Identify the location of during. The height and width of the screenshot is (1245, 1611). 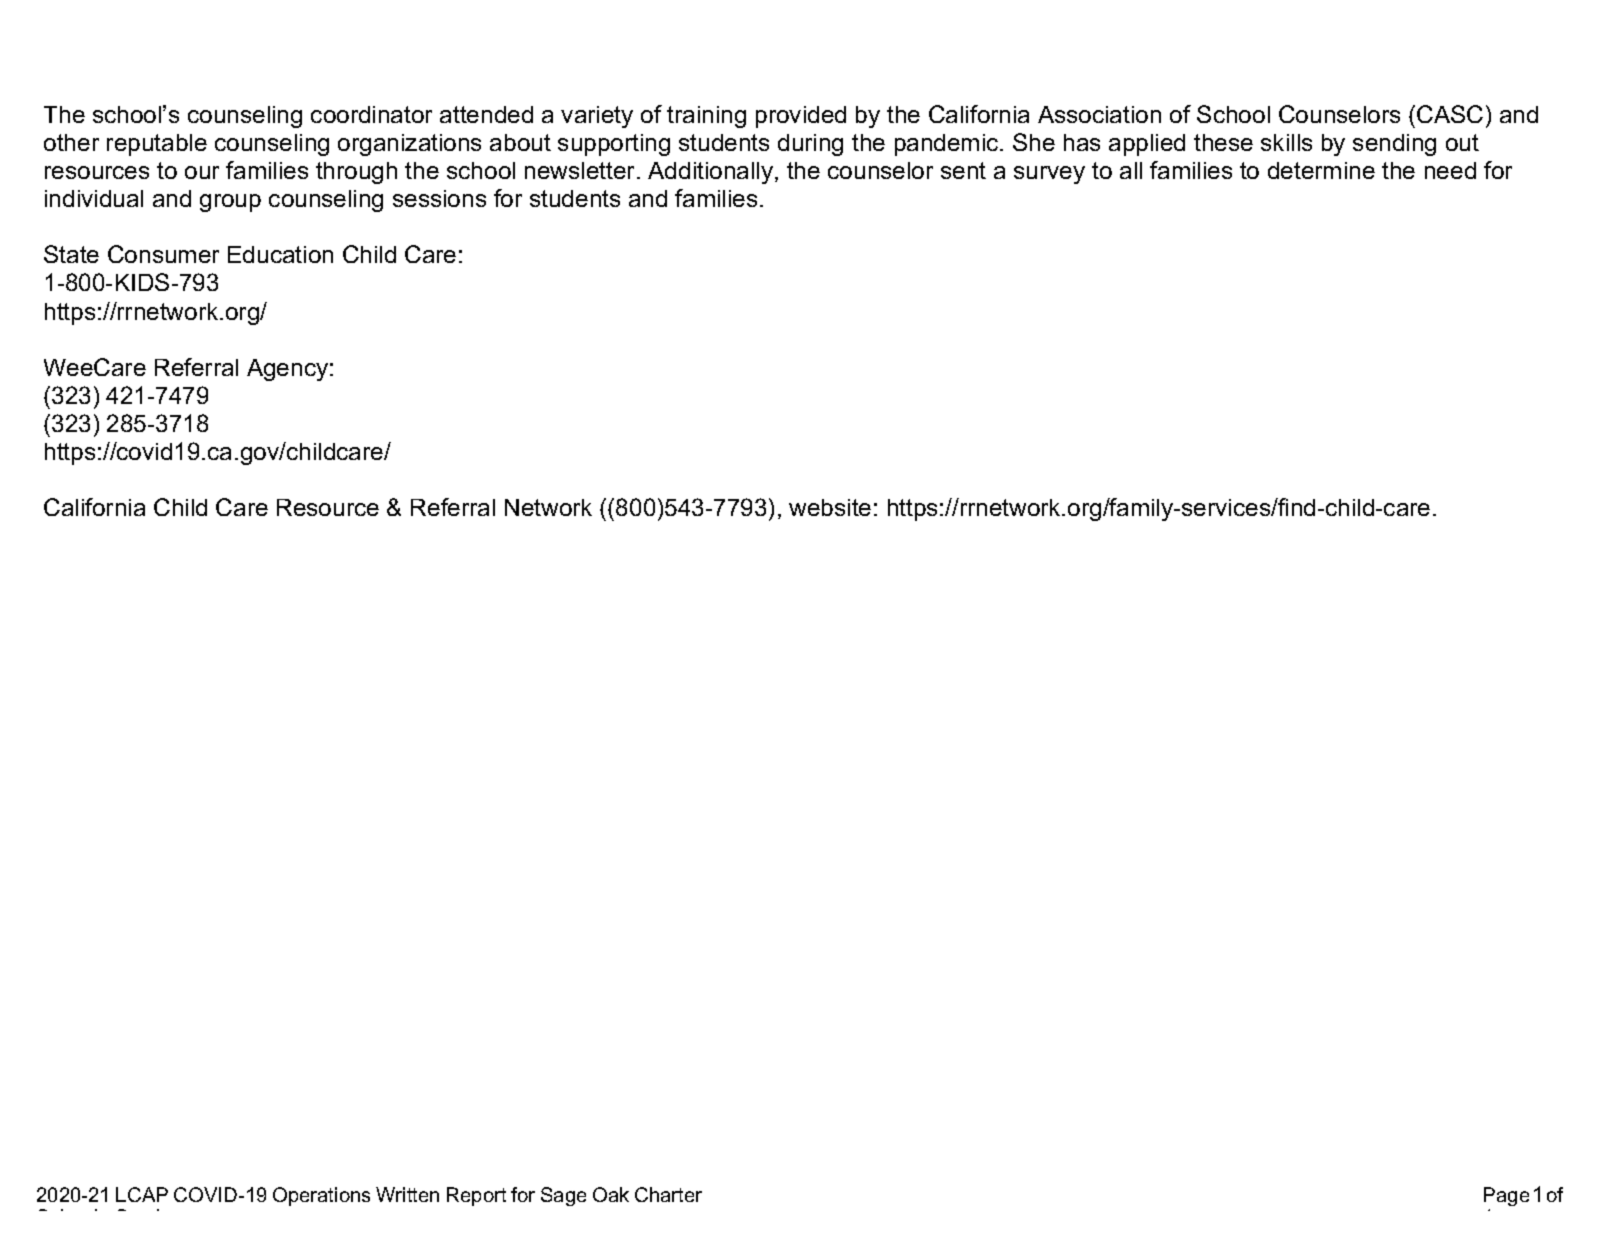
(810, 145).
